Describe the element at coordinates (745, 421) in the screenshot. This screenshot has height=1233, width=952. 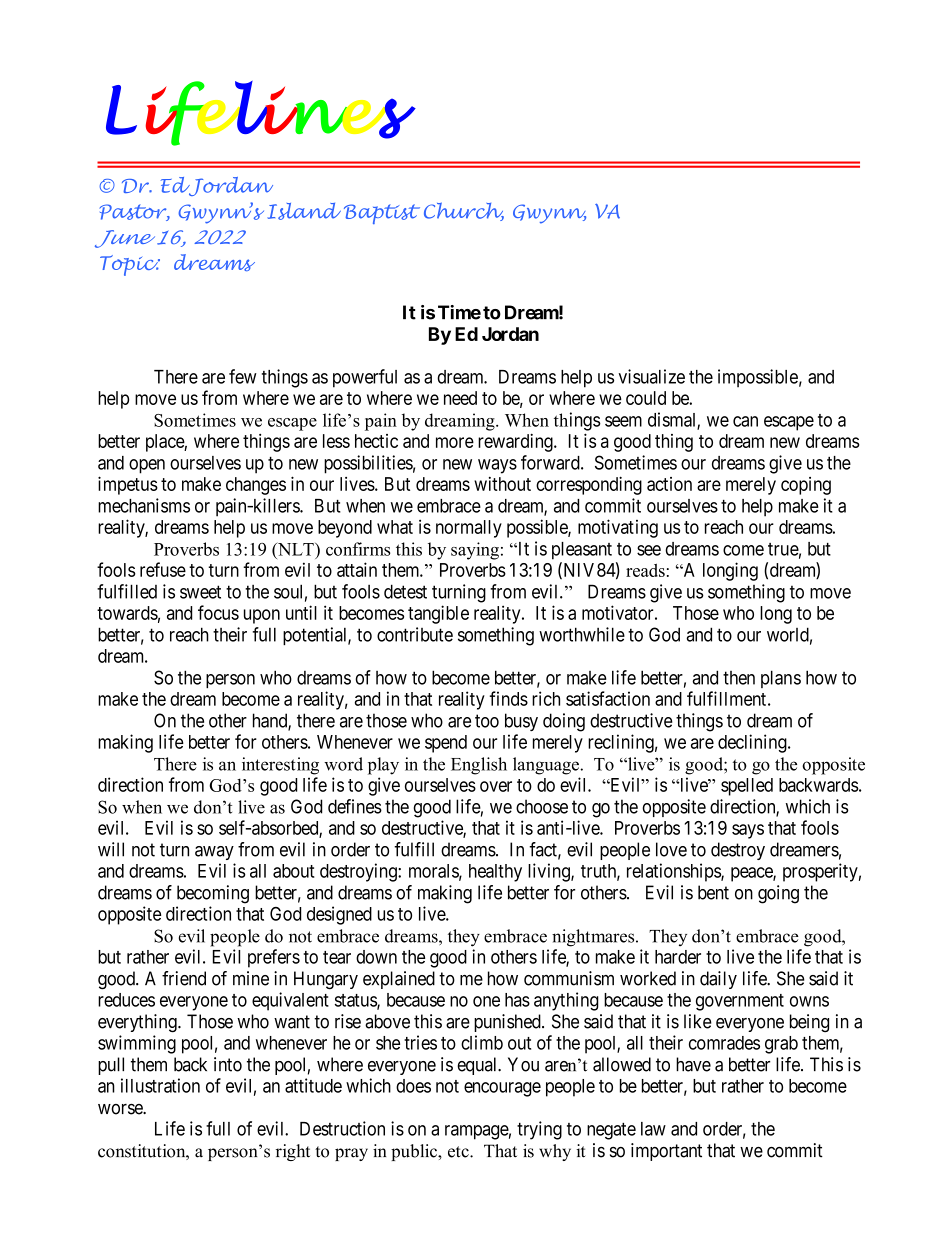
I see `can` at that location.
